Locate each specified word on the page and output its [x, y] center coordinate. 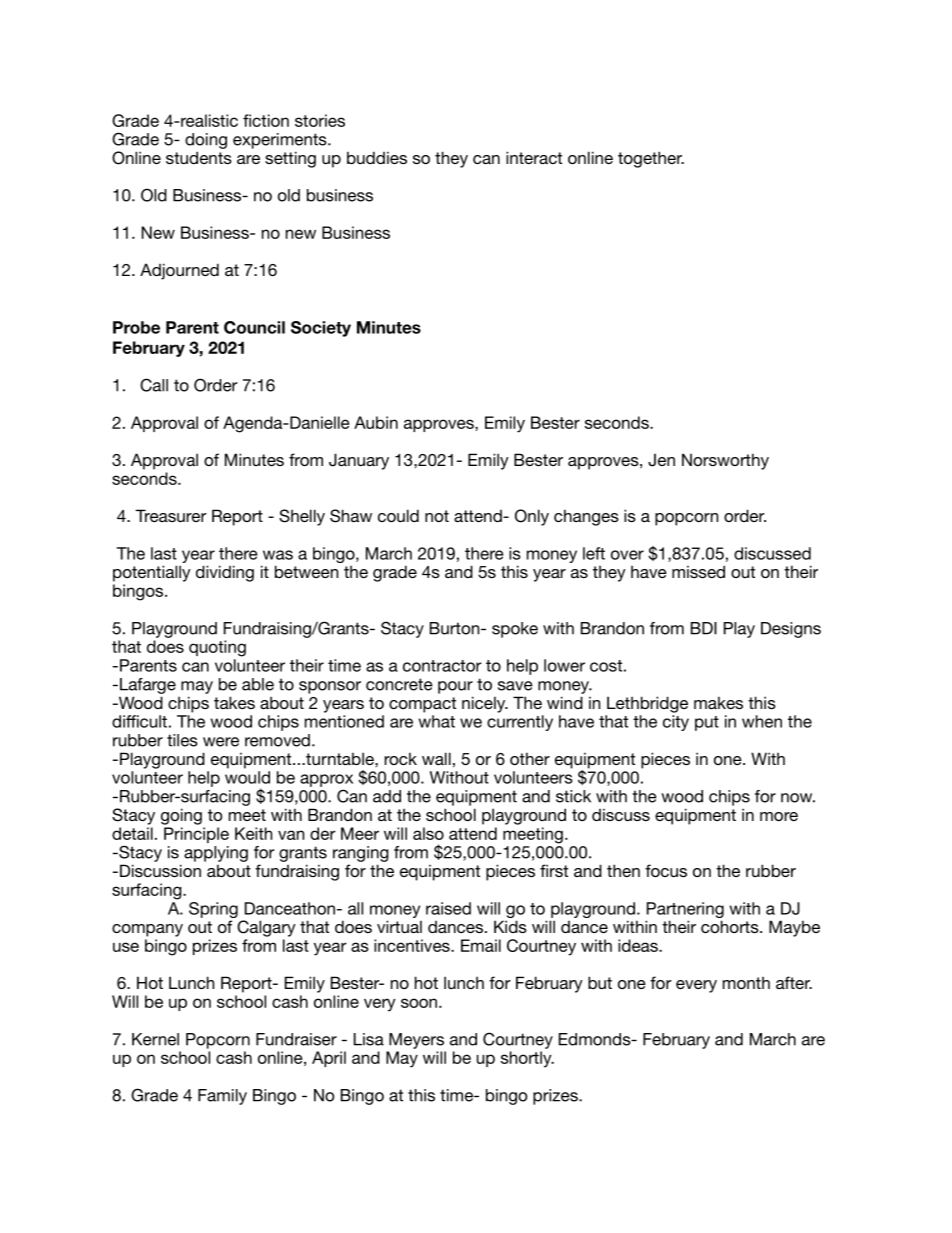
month [746, 983]
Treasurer [171, 515]
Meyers [416, 1041]
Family [222, 1097]
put [707, 723]
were [221, 742]
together [651, 159]
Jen [661, 460]
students [199, 157]
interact [534, 157]
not [437, 516]
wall [436, 758]
